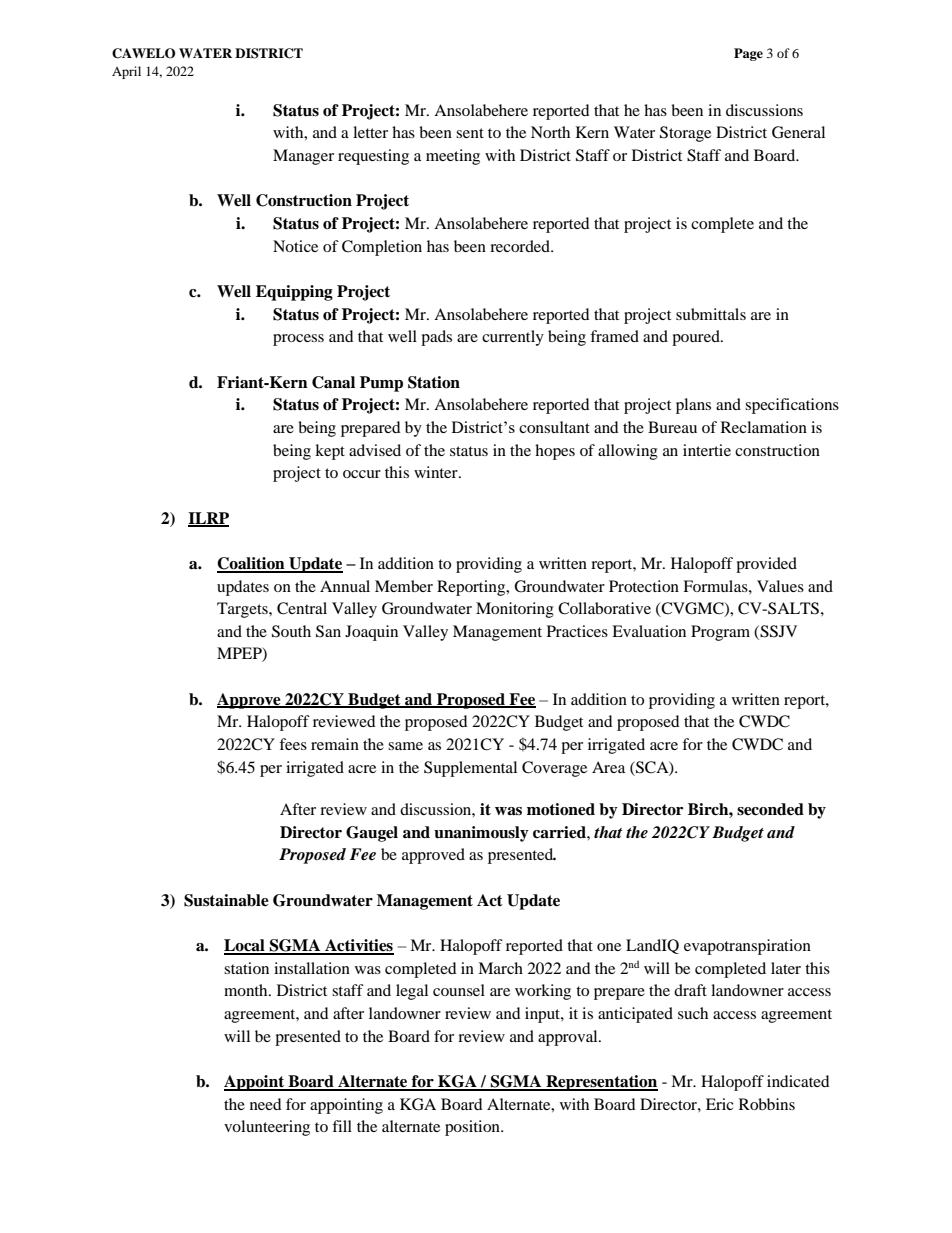 The image size is (952, 1233). Describe the element at coordinates (720, 633) in the image. I see `Program` at that location.
